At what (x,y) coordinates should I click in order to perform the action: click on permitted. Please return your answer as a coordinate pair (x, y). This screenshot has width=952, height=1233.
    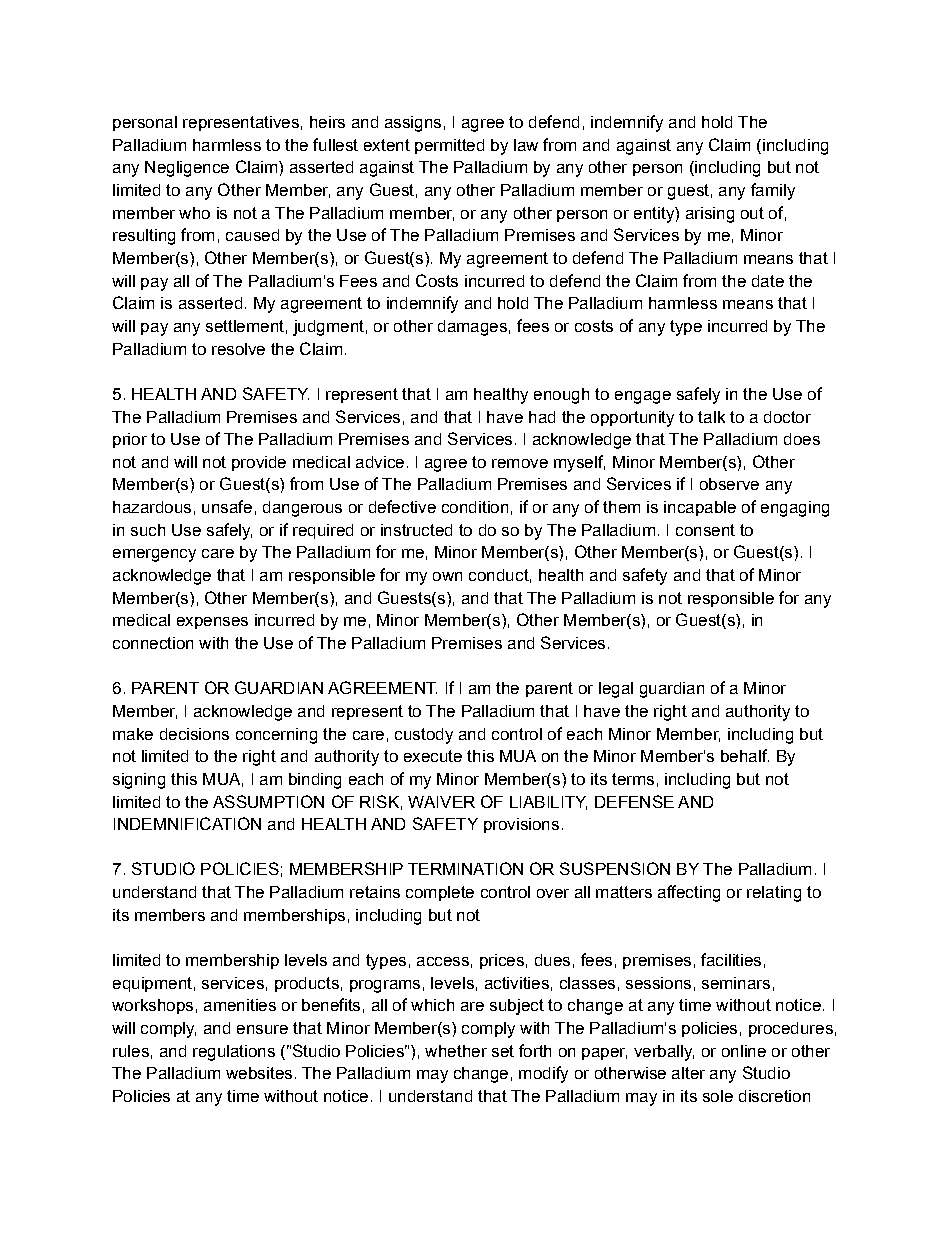
    Looking at the image, I should click on (449, 146).
